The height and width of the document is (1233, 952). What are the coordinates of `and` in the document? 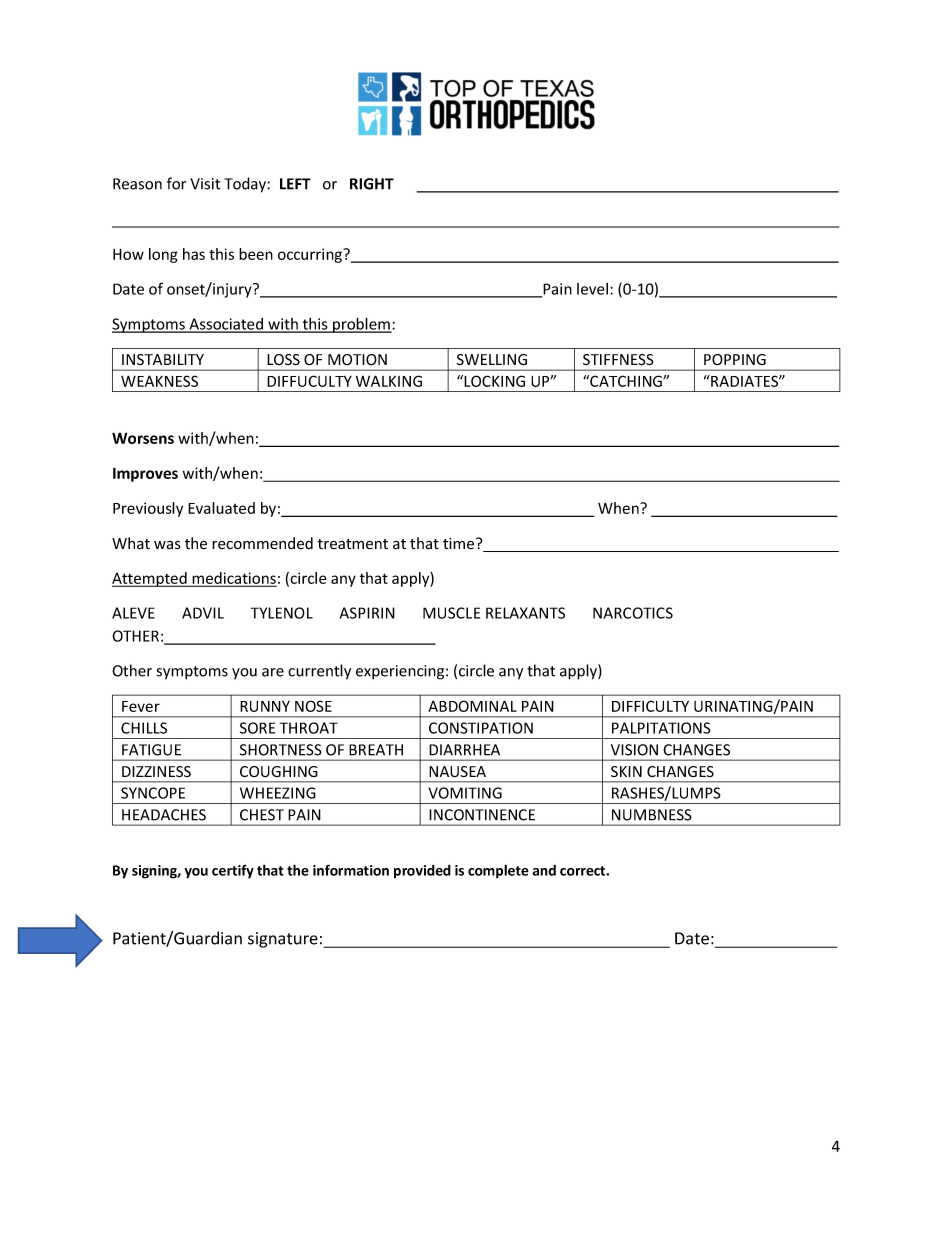 It's located at (544, 870).
